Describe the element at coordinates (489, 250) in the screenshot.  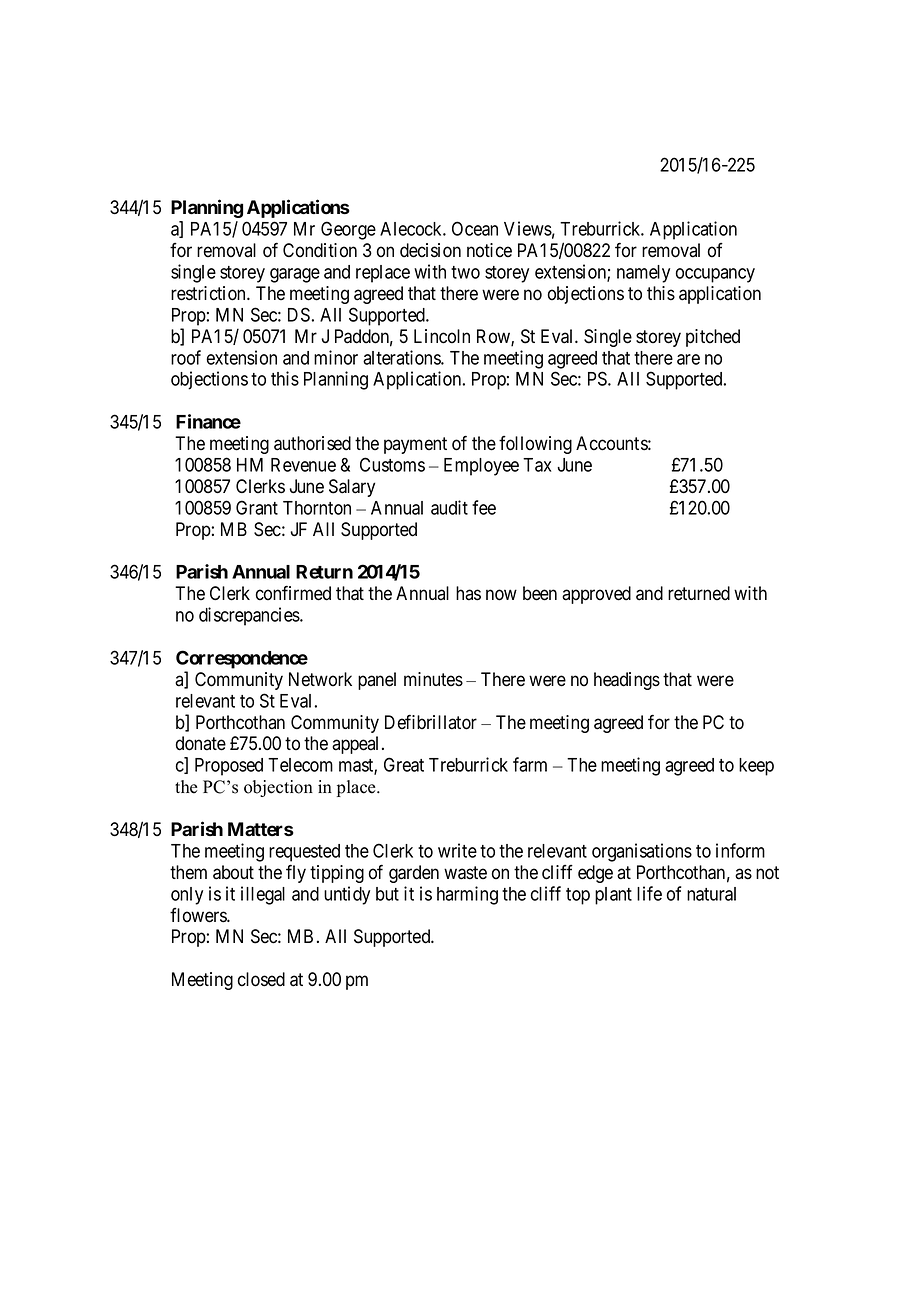
I see `notice` at that location.
